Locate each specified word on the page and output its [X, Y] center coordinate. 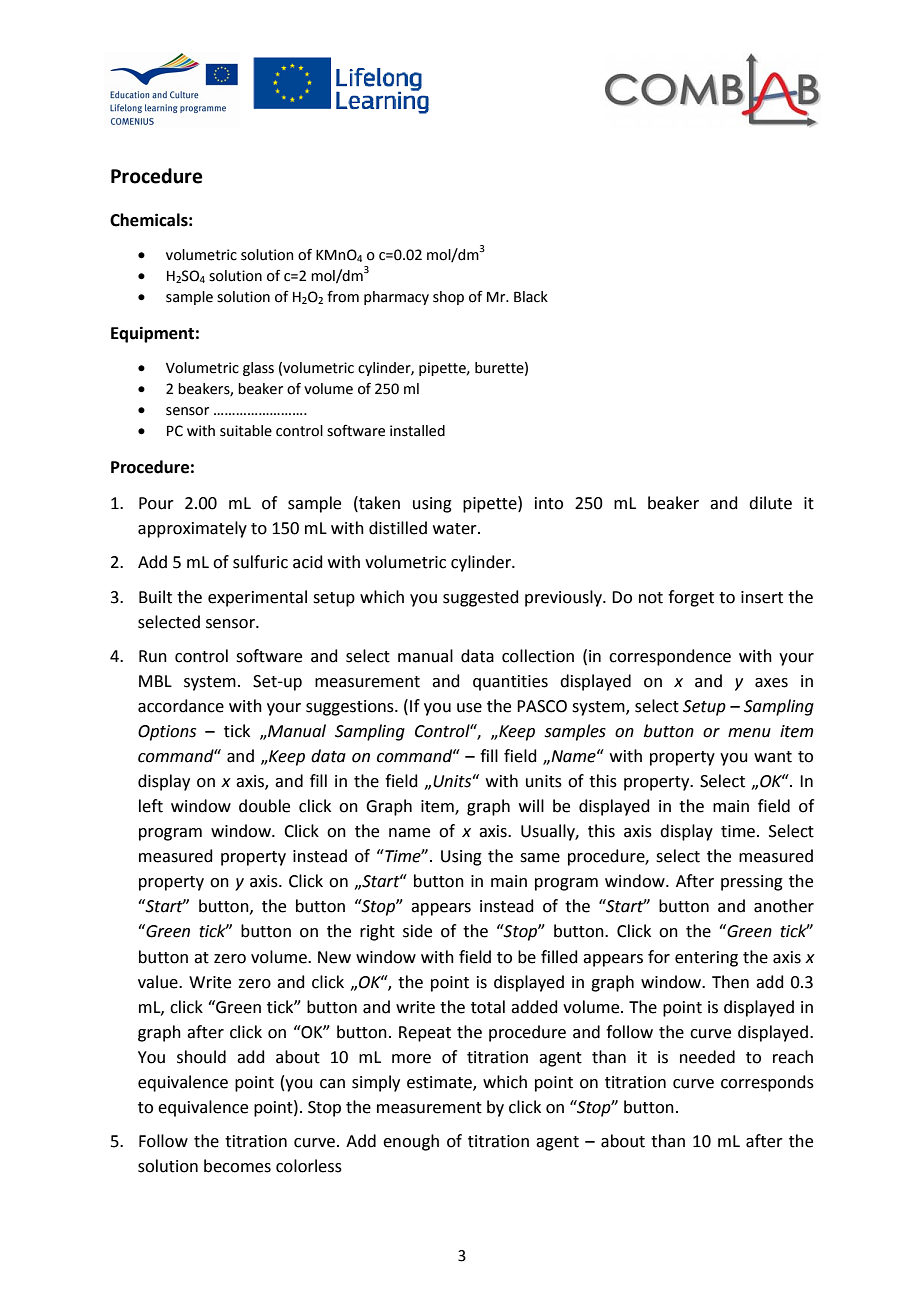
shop [448, 298]
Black [531, 297]
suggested [481, 598]
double [264, 806]
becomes [237, 1166]
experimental [257, 598]
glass [258, 369]
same [540, 858]
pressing [752, 883]
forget [691, 598]
